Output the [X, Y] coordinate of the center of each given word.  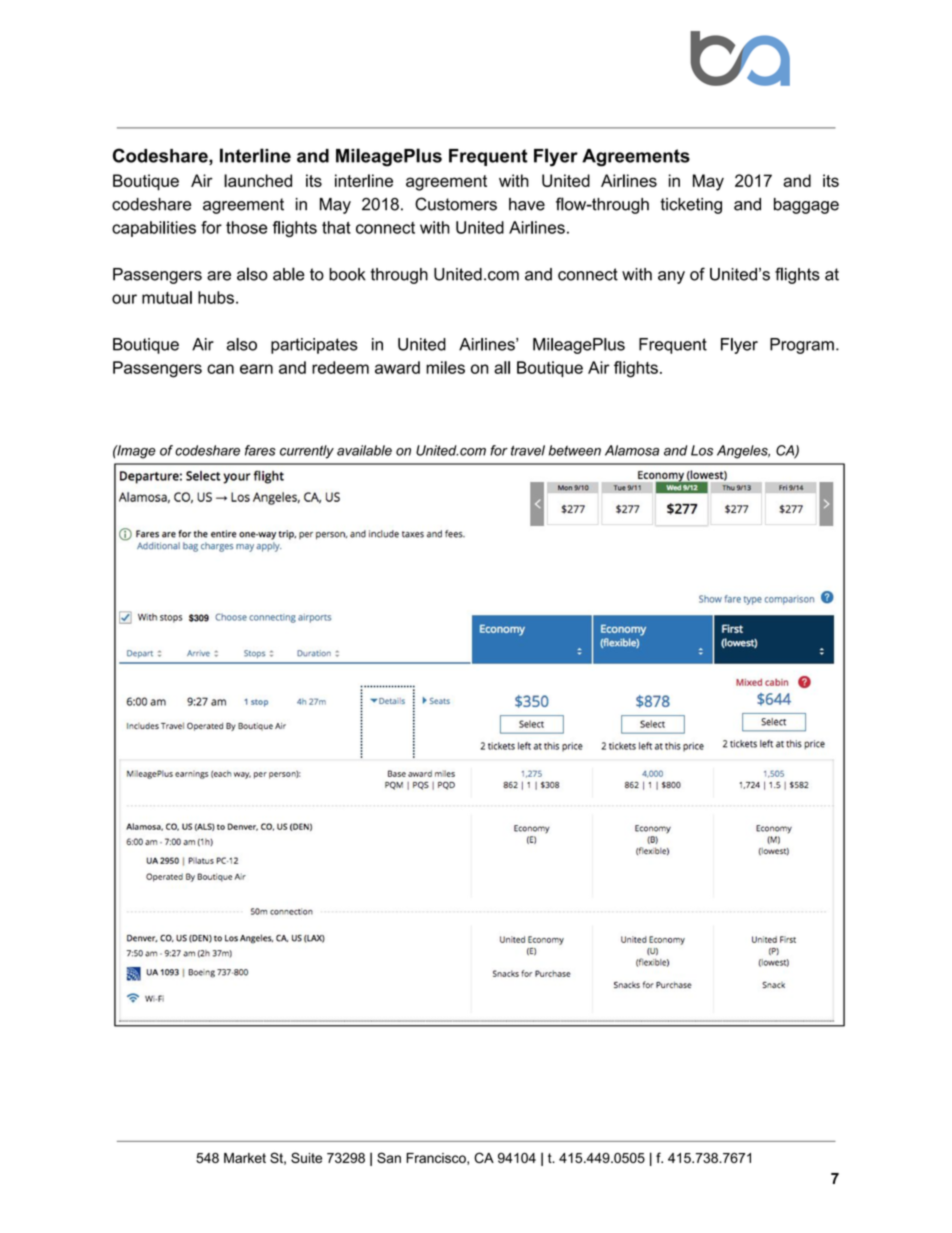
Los [702, 450]
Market [245, 1158]
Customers [456, 204]
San [389, 1157]
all [502, 367]
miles [445, 367]
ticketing [691, 206]
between [574, 450]
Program [802, 346]
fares [260, 450]
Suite [306, 1157]
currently [307, 452]
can [220, 369]
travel [528, 450]
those [246, 227]
